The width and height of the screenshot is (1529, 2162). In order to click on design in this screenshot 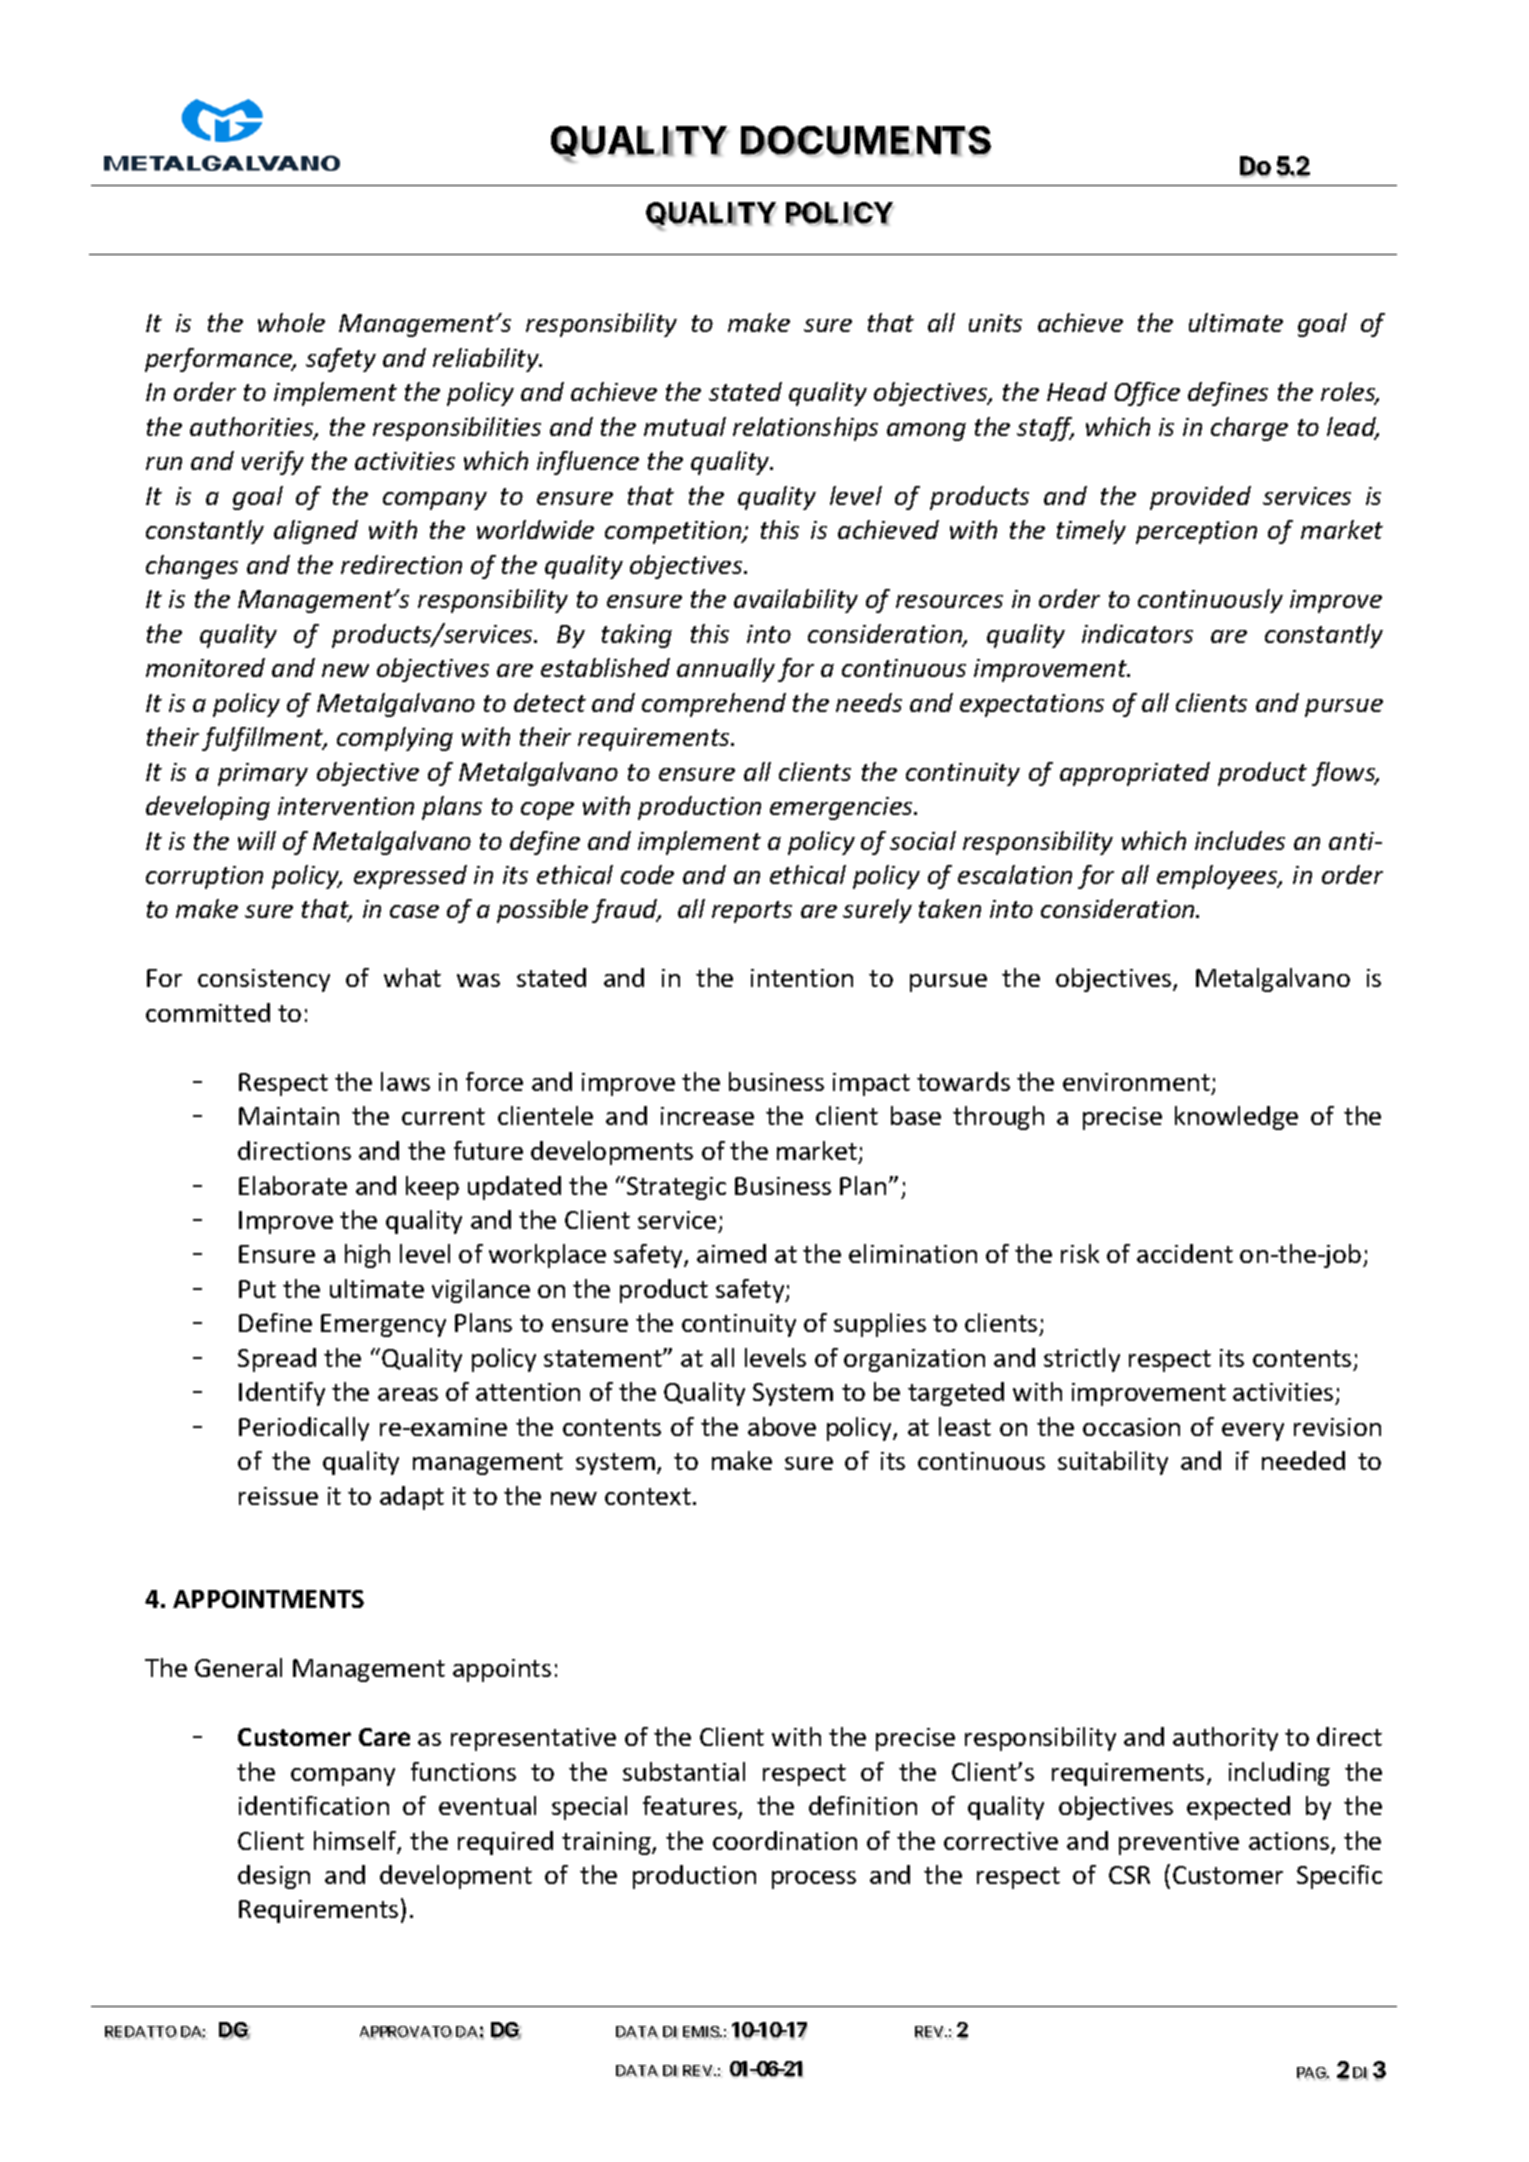, I will do `click(274, 1877)`.
